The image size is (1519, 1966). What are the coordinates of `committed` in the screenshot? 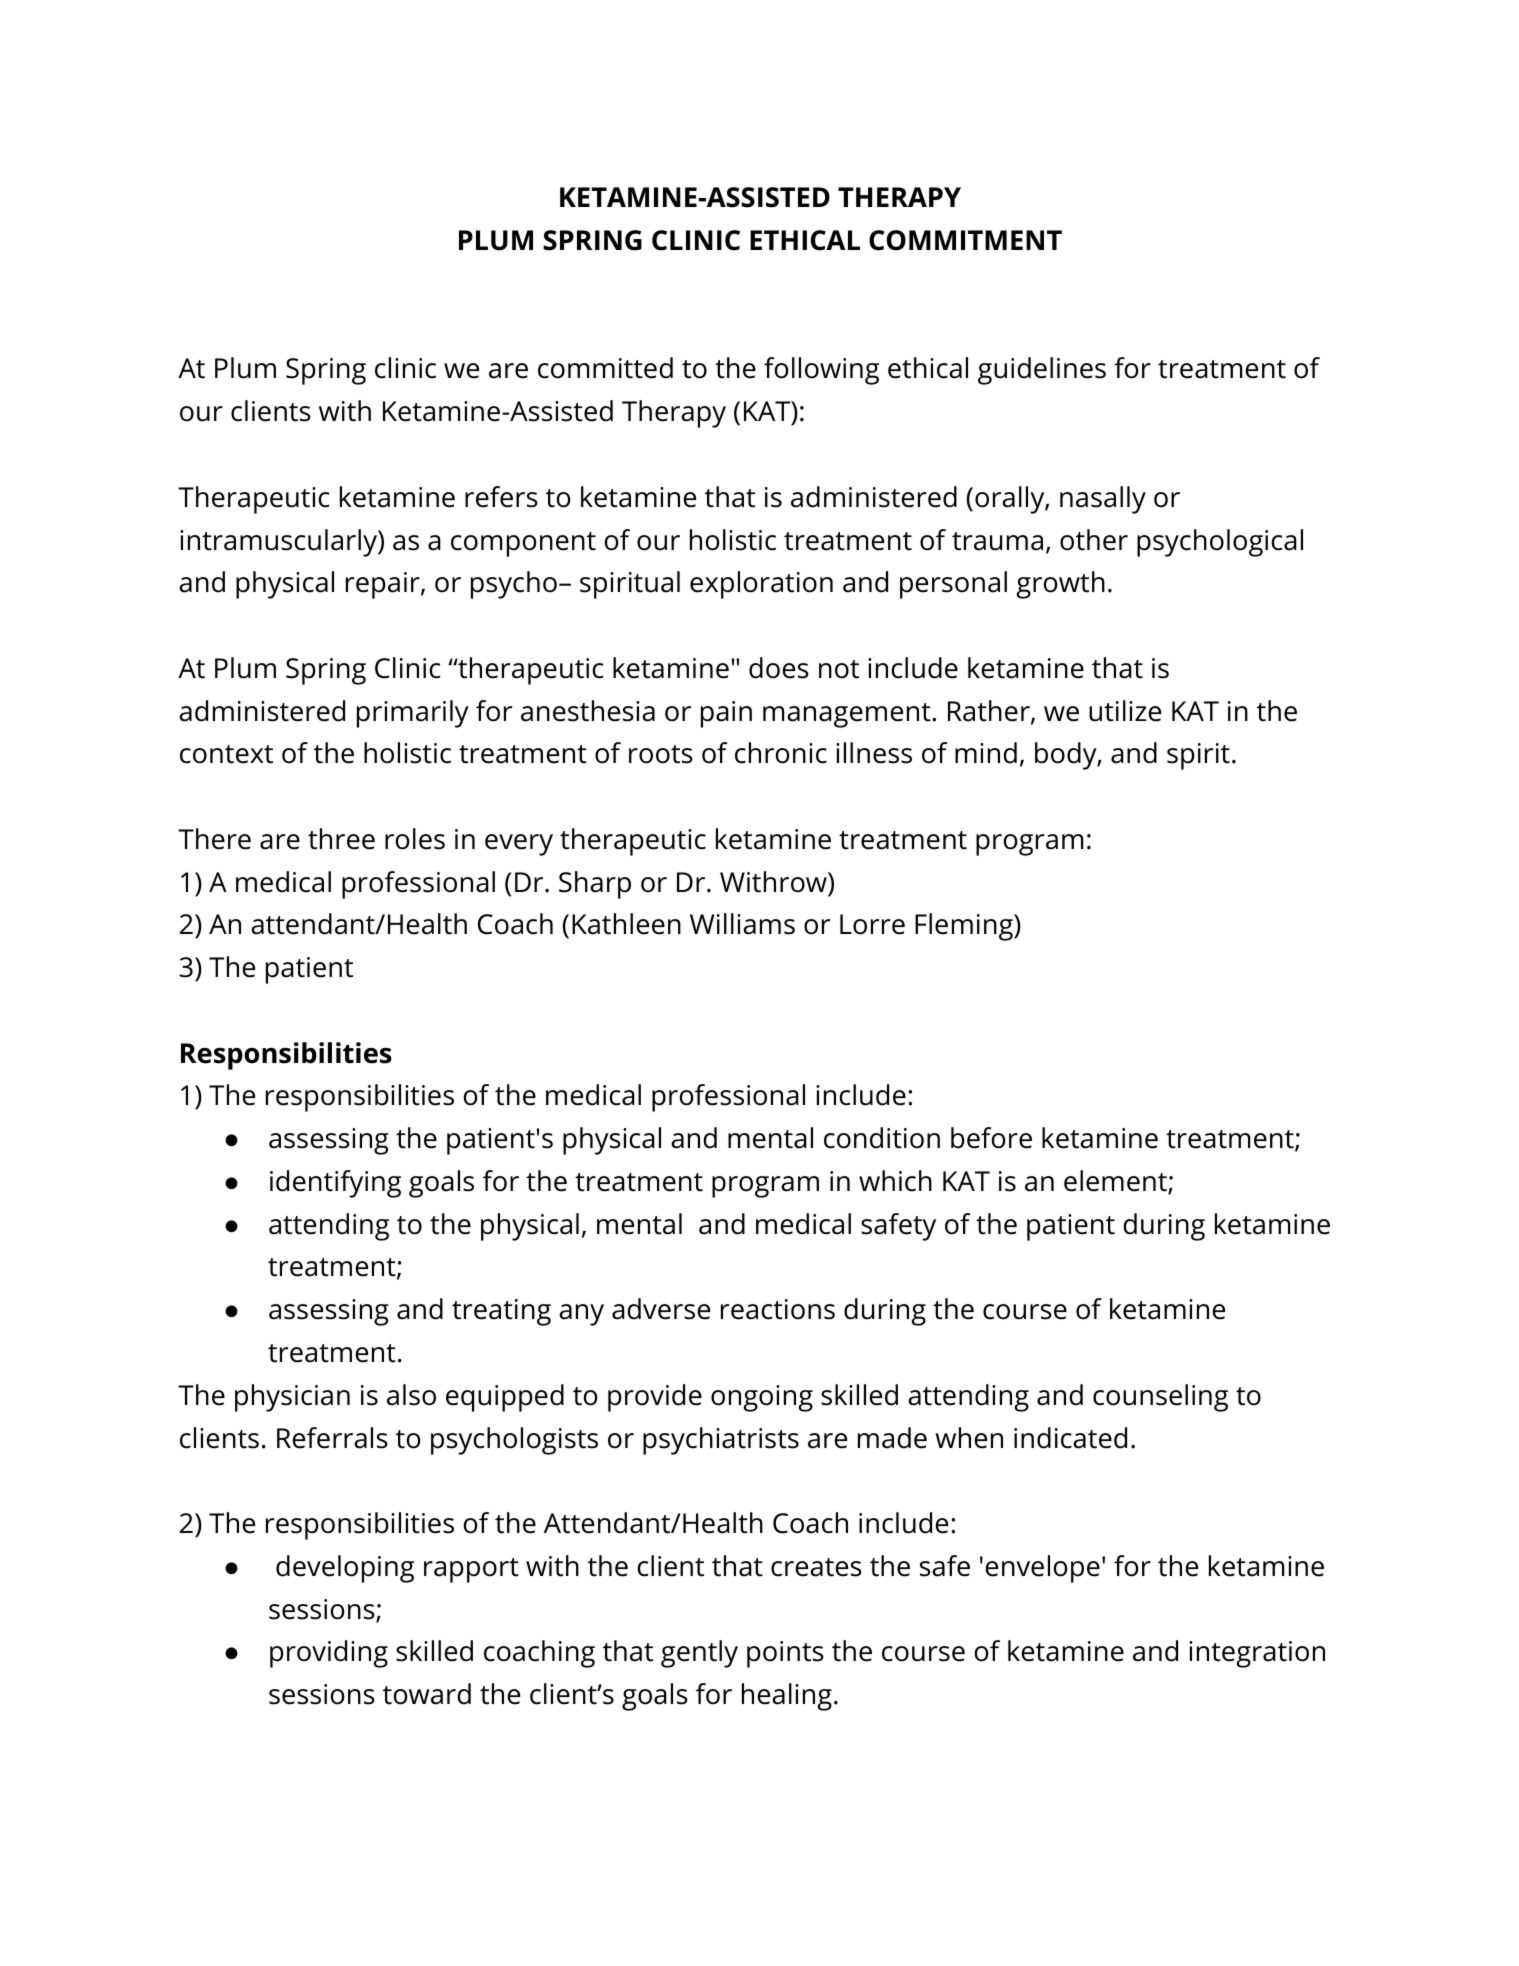 It's located at (605, 368).
